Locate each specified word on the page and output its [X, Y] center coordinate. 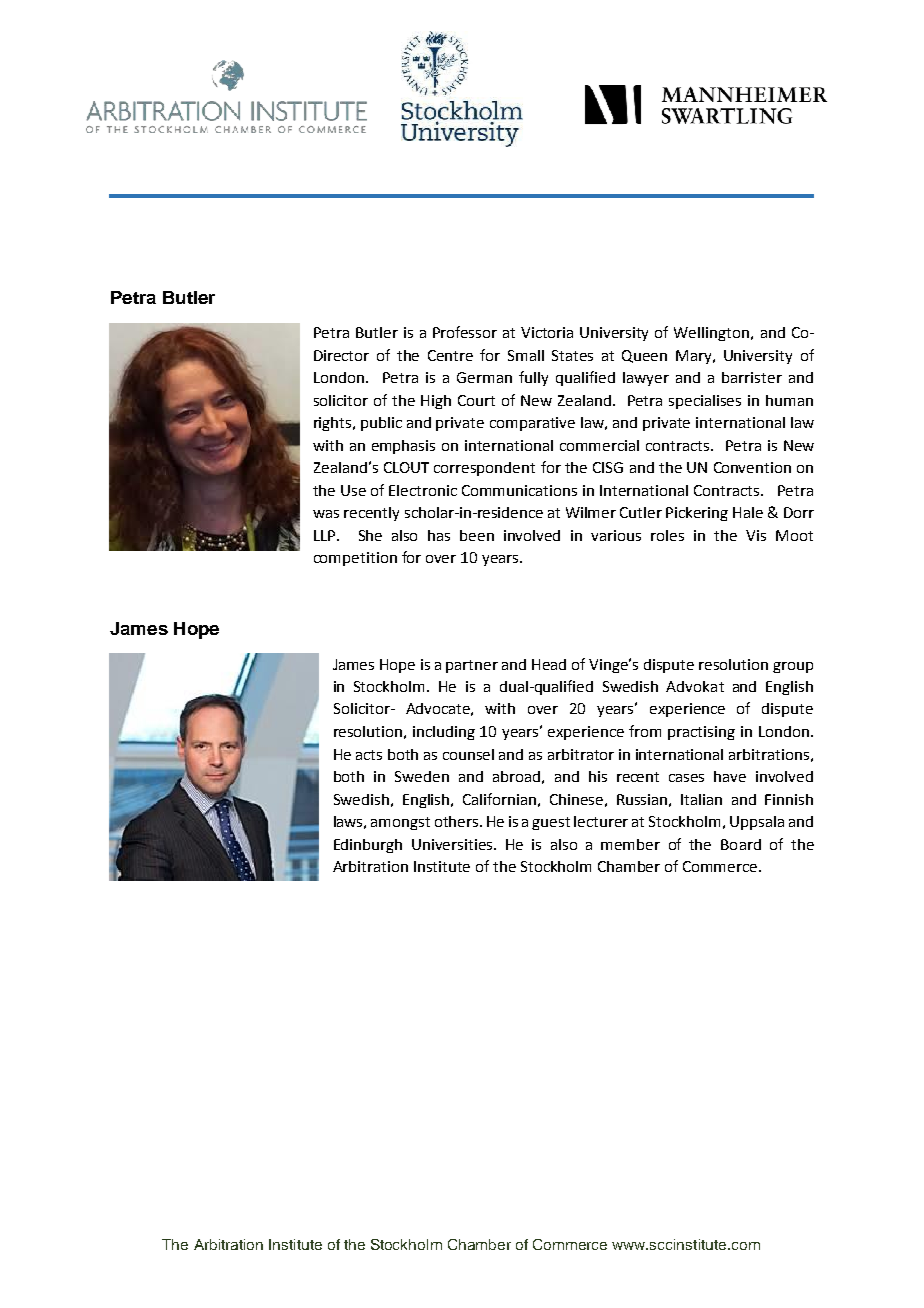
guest [551, 823]
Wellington [713, 334]
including [444, 733]
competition [355, 559]
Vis [756, 535]
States [572, 355]
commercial [599, 445]
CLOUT [406, 467]
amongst [400, 823]
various [616, 535]
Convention [752, 467]
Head [549, 664]
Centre [450, 355]
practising [701, 733]
